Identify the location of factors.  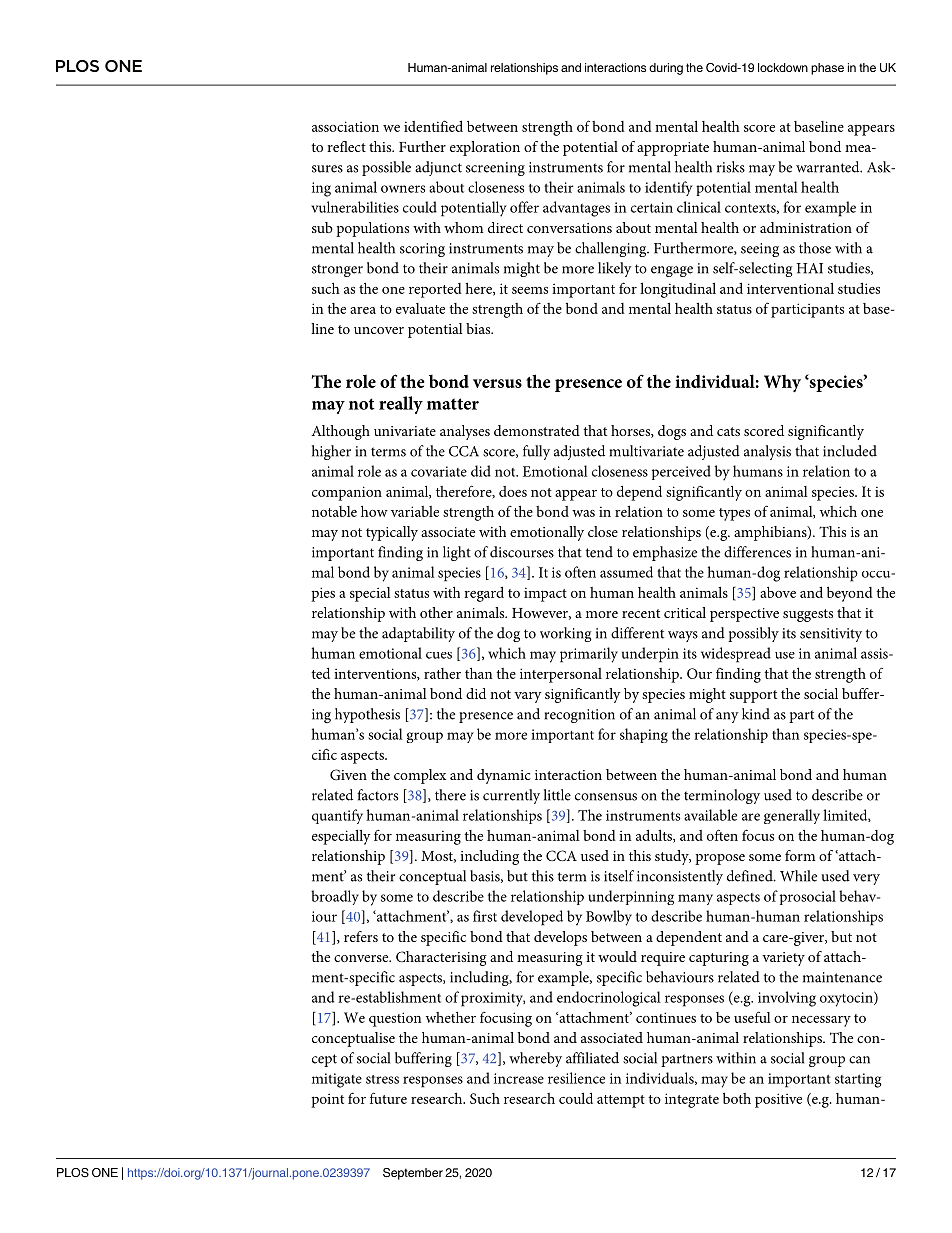
(377, 795).
